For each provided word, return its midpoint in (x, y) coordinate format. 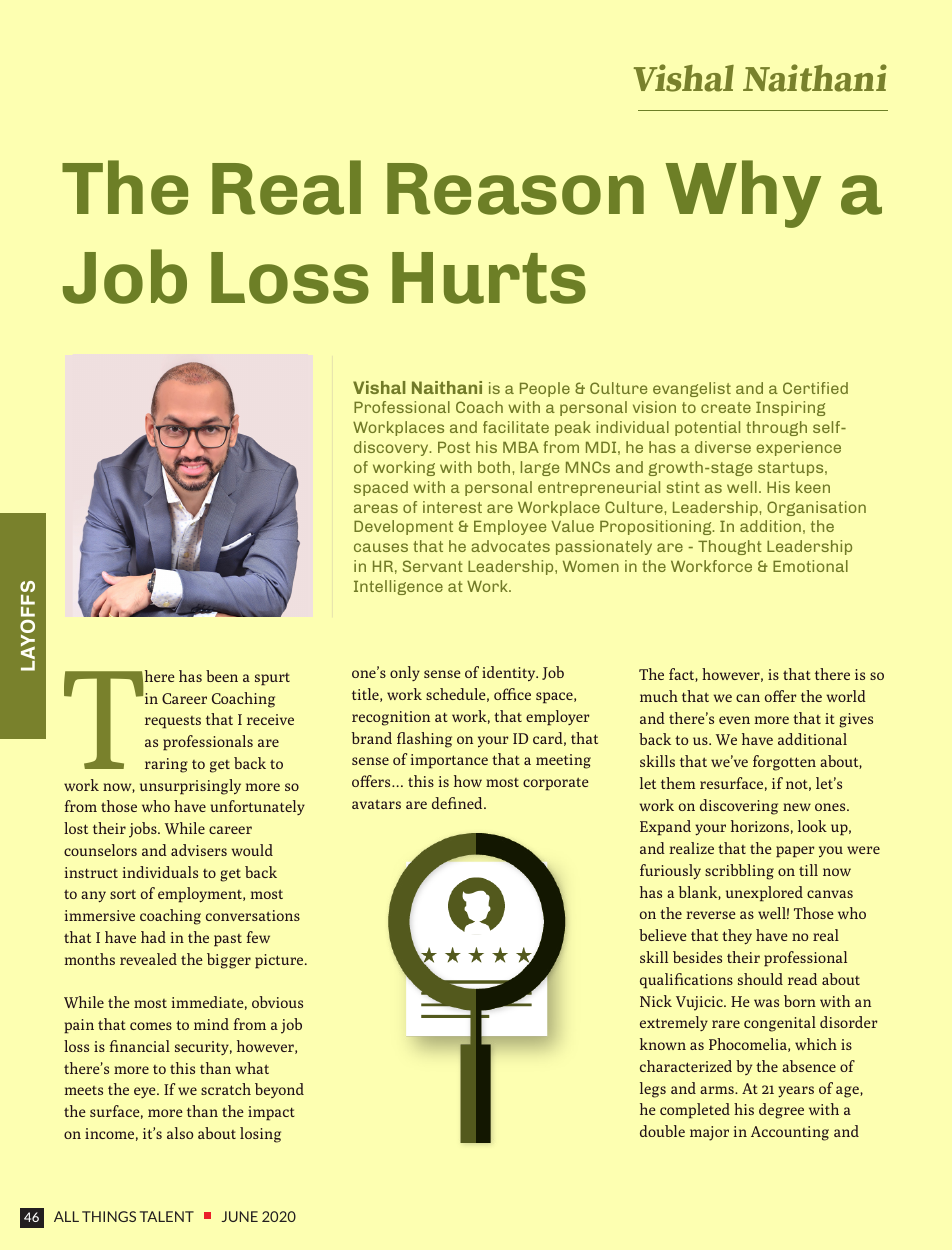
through (776, 428)
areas (376, 508)
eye (146, 1092)
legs (653, 1090)
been (222, 676)
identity (510, 673)
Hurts (489, 278)
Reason (515, 189)
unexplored (764, 894)
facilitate (516, 427)
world (846, 696)
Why (743, 194)
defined (458, 803)
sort (123, 894)
